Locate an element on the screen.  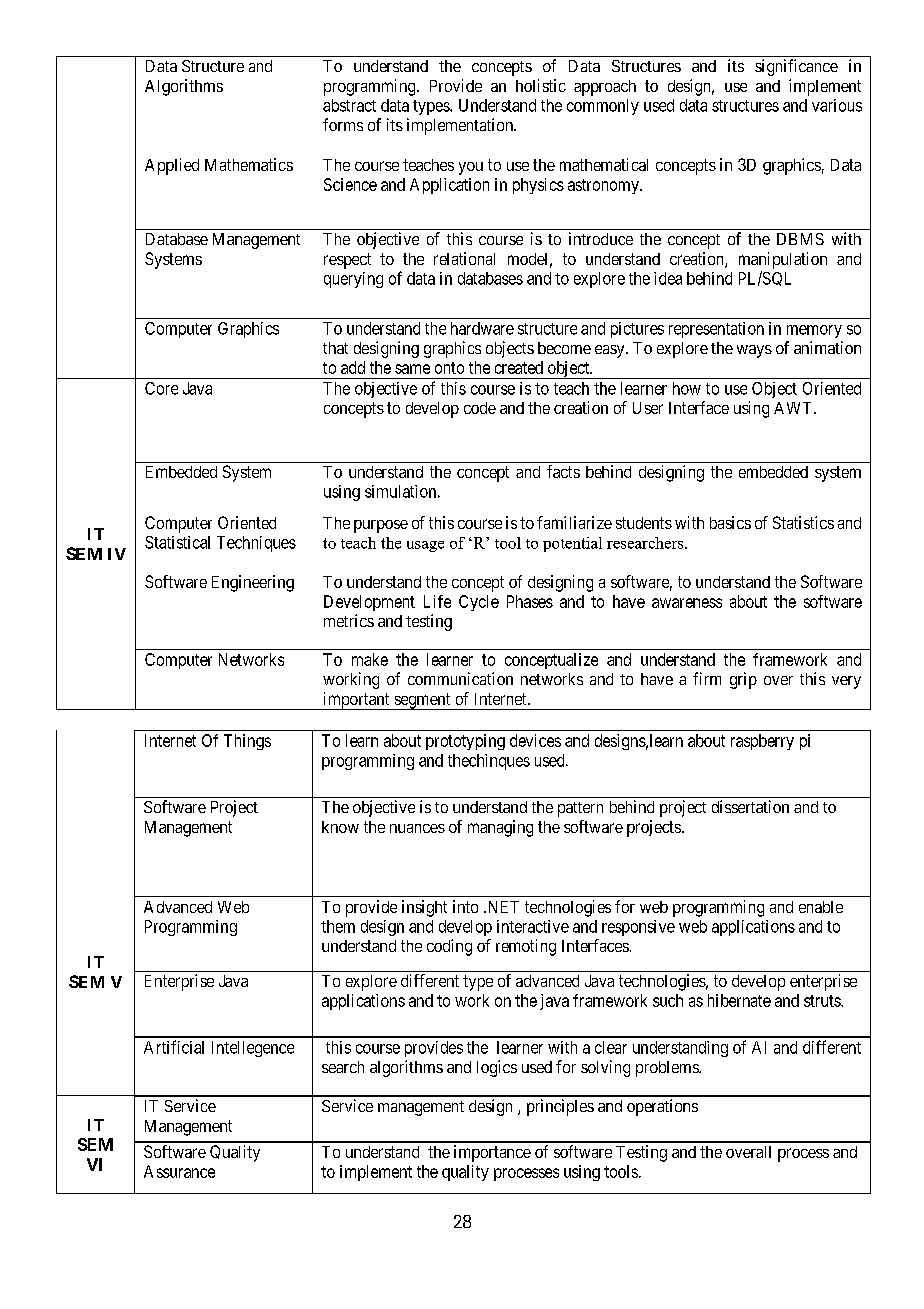
managing is located at coordinates (500, 828).
